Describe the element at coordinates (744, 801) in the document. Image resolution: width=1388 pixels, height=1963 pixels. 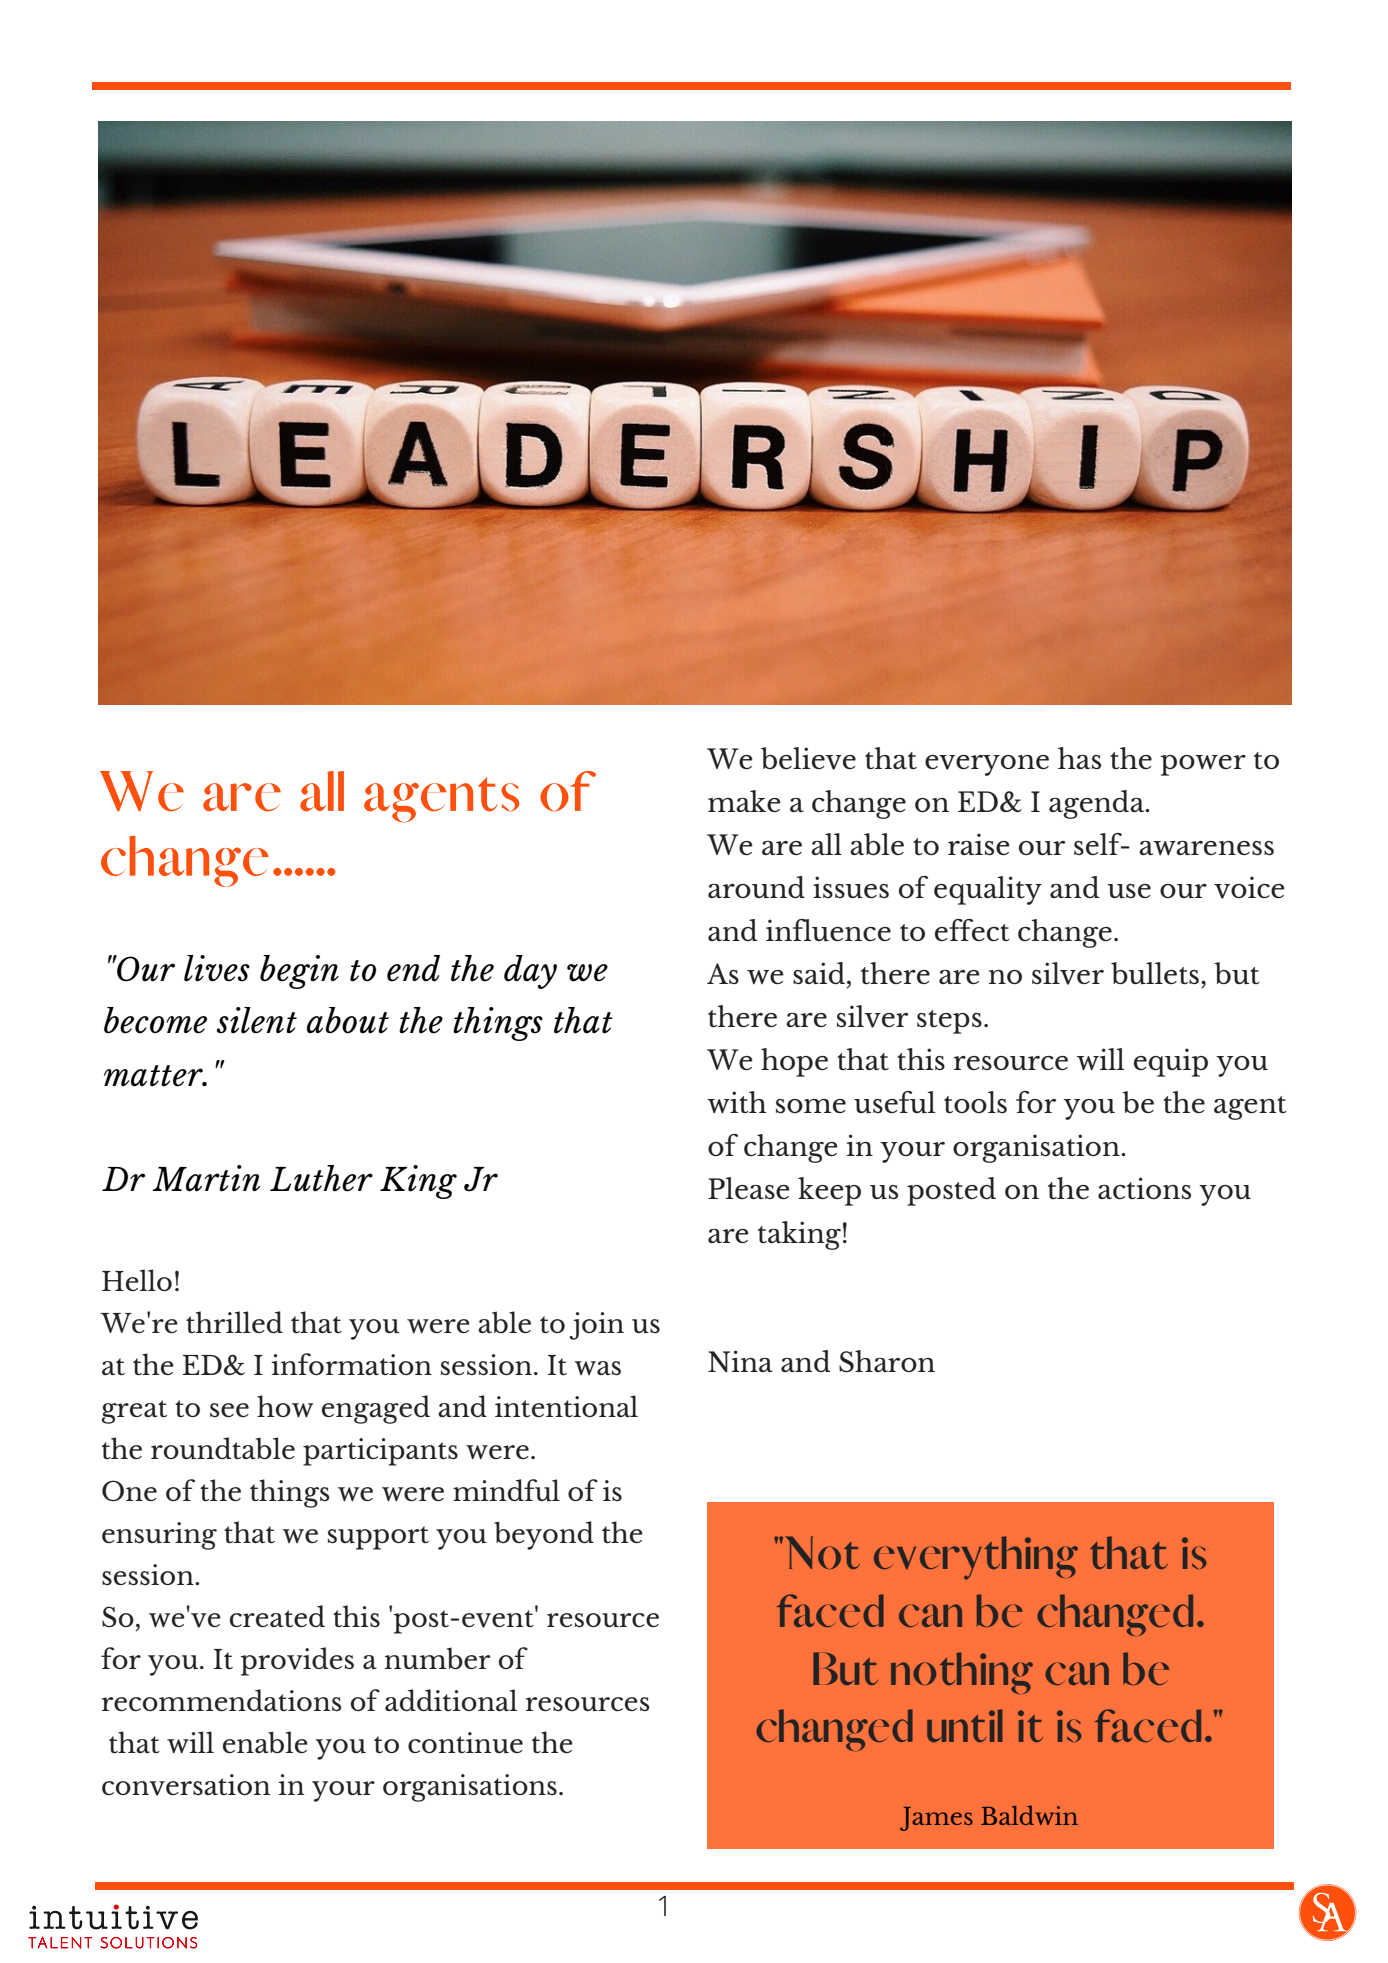
I see `make` at that location.
